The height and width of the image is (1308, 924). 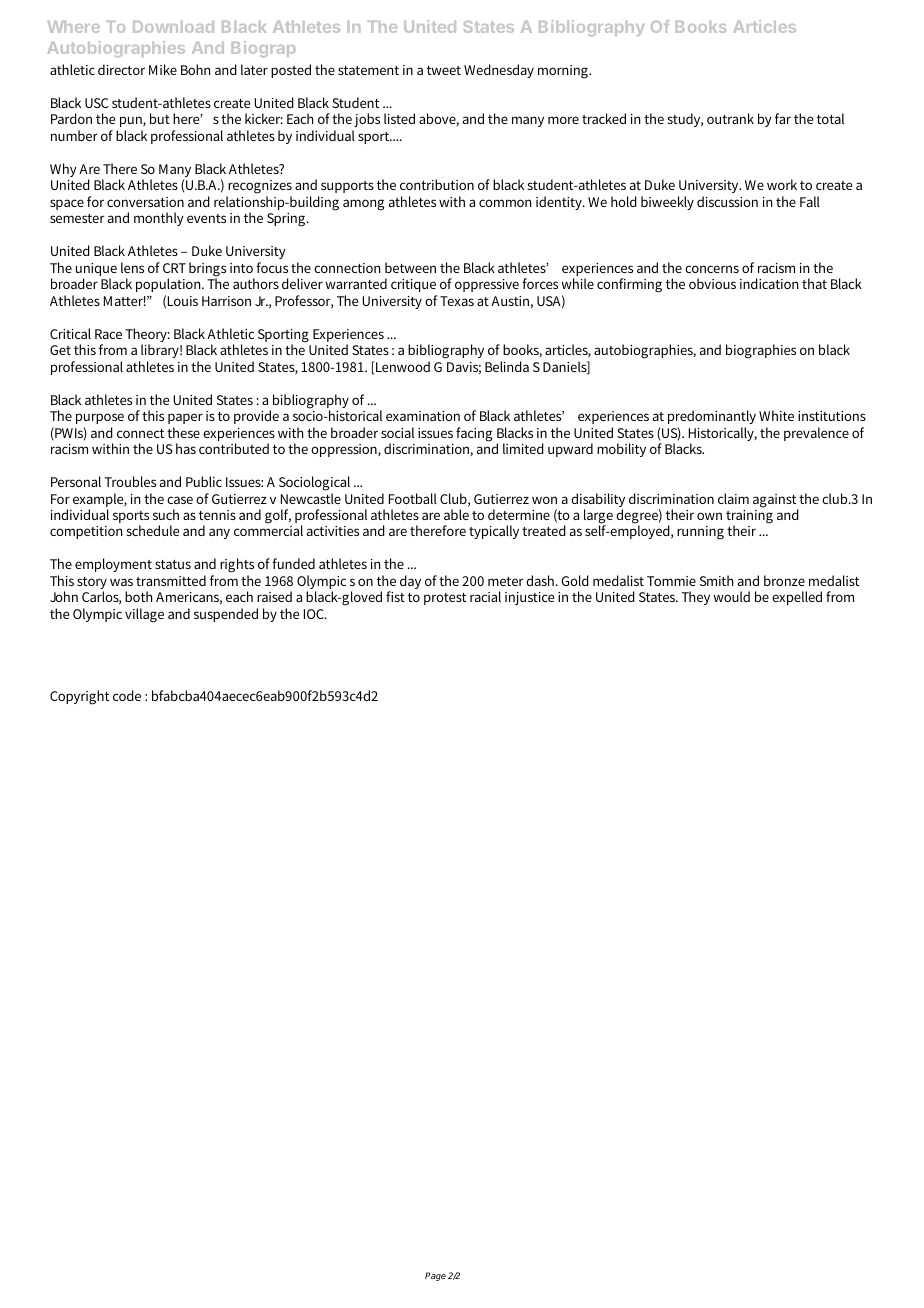 I want to click on suspended, so click(x=226, y=615).
